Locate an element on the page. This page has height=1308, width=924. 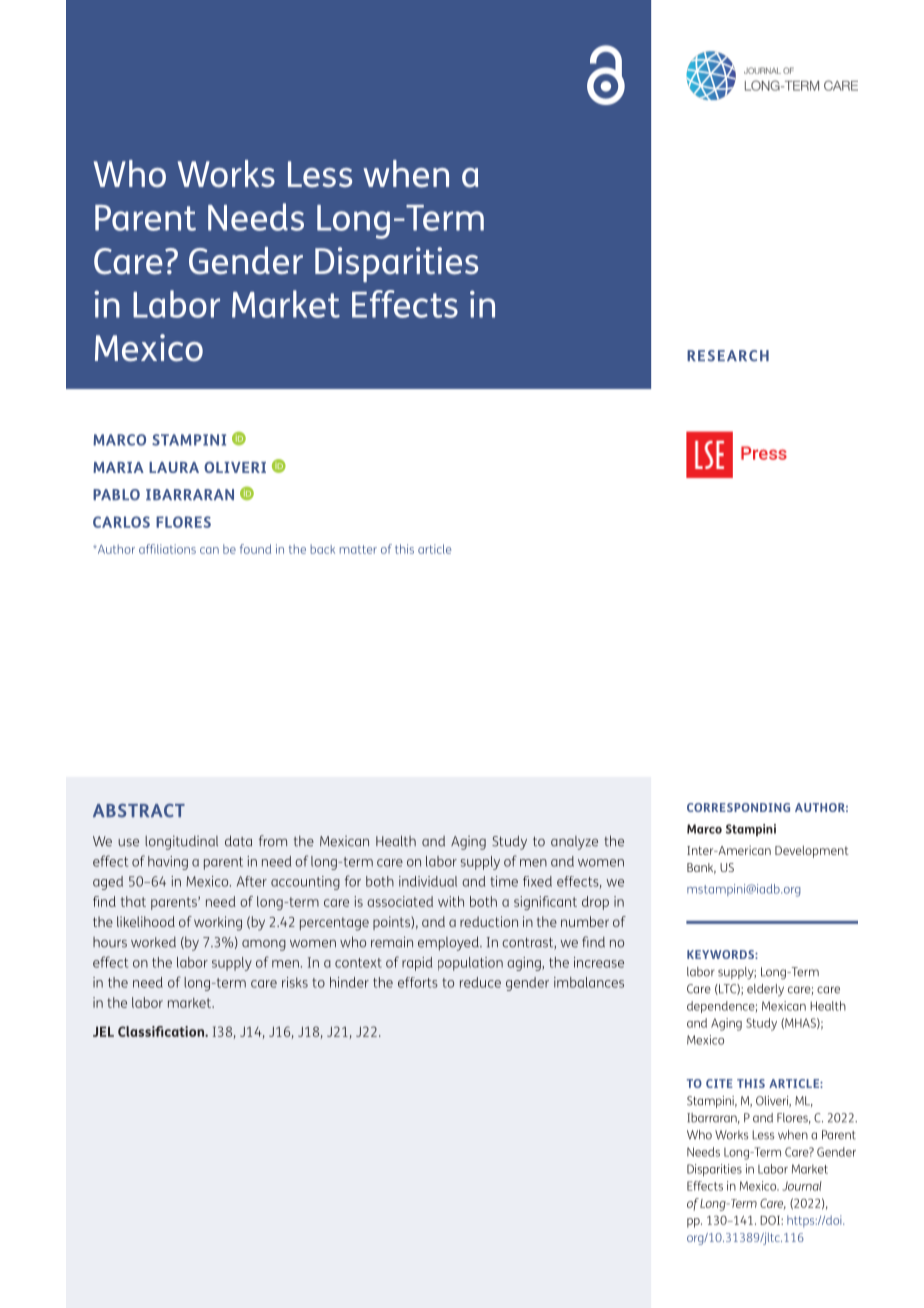
LAURA is located at coordinates (174, 467).
